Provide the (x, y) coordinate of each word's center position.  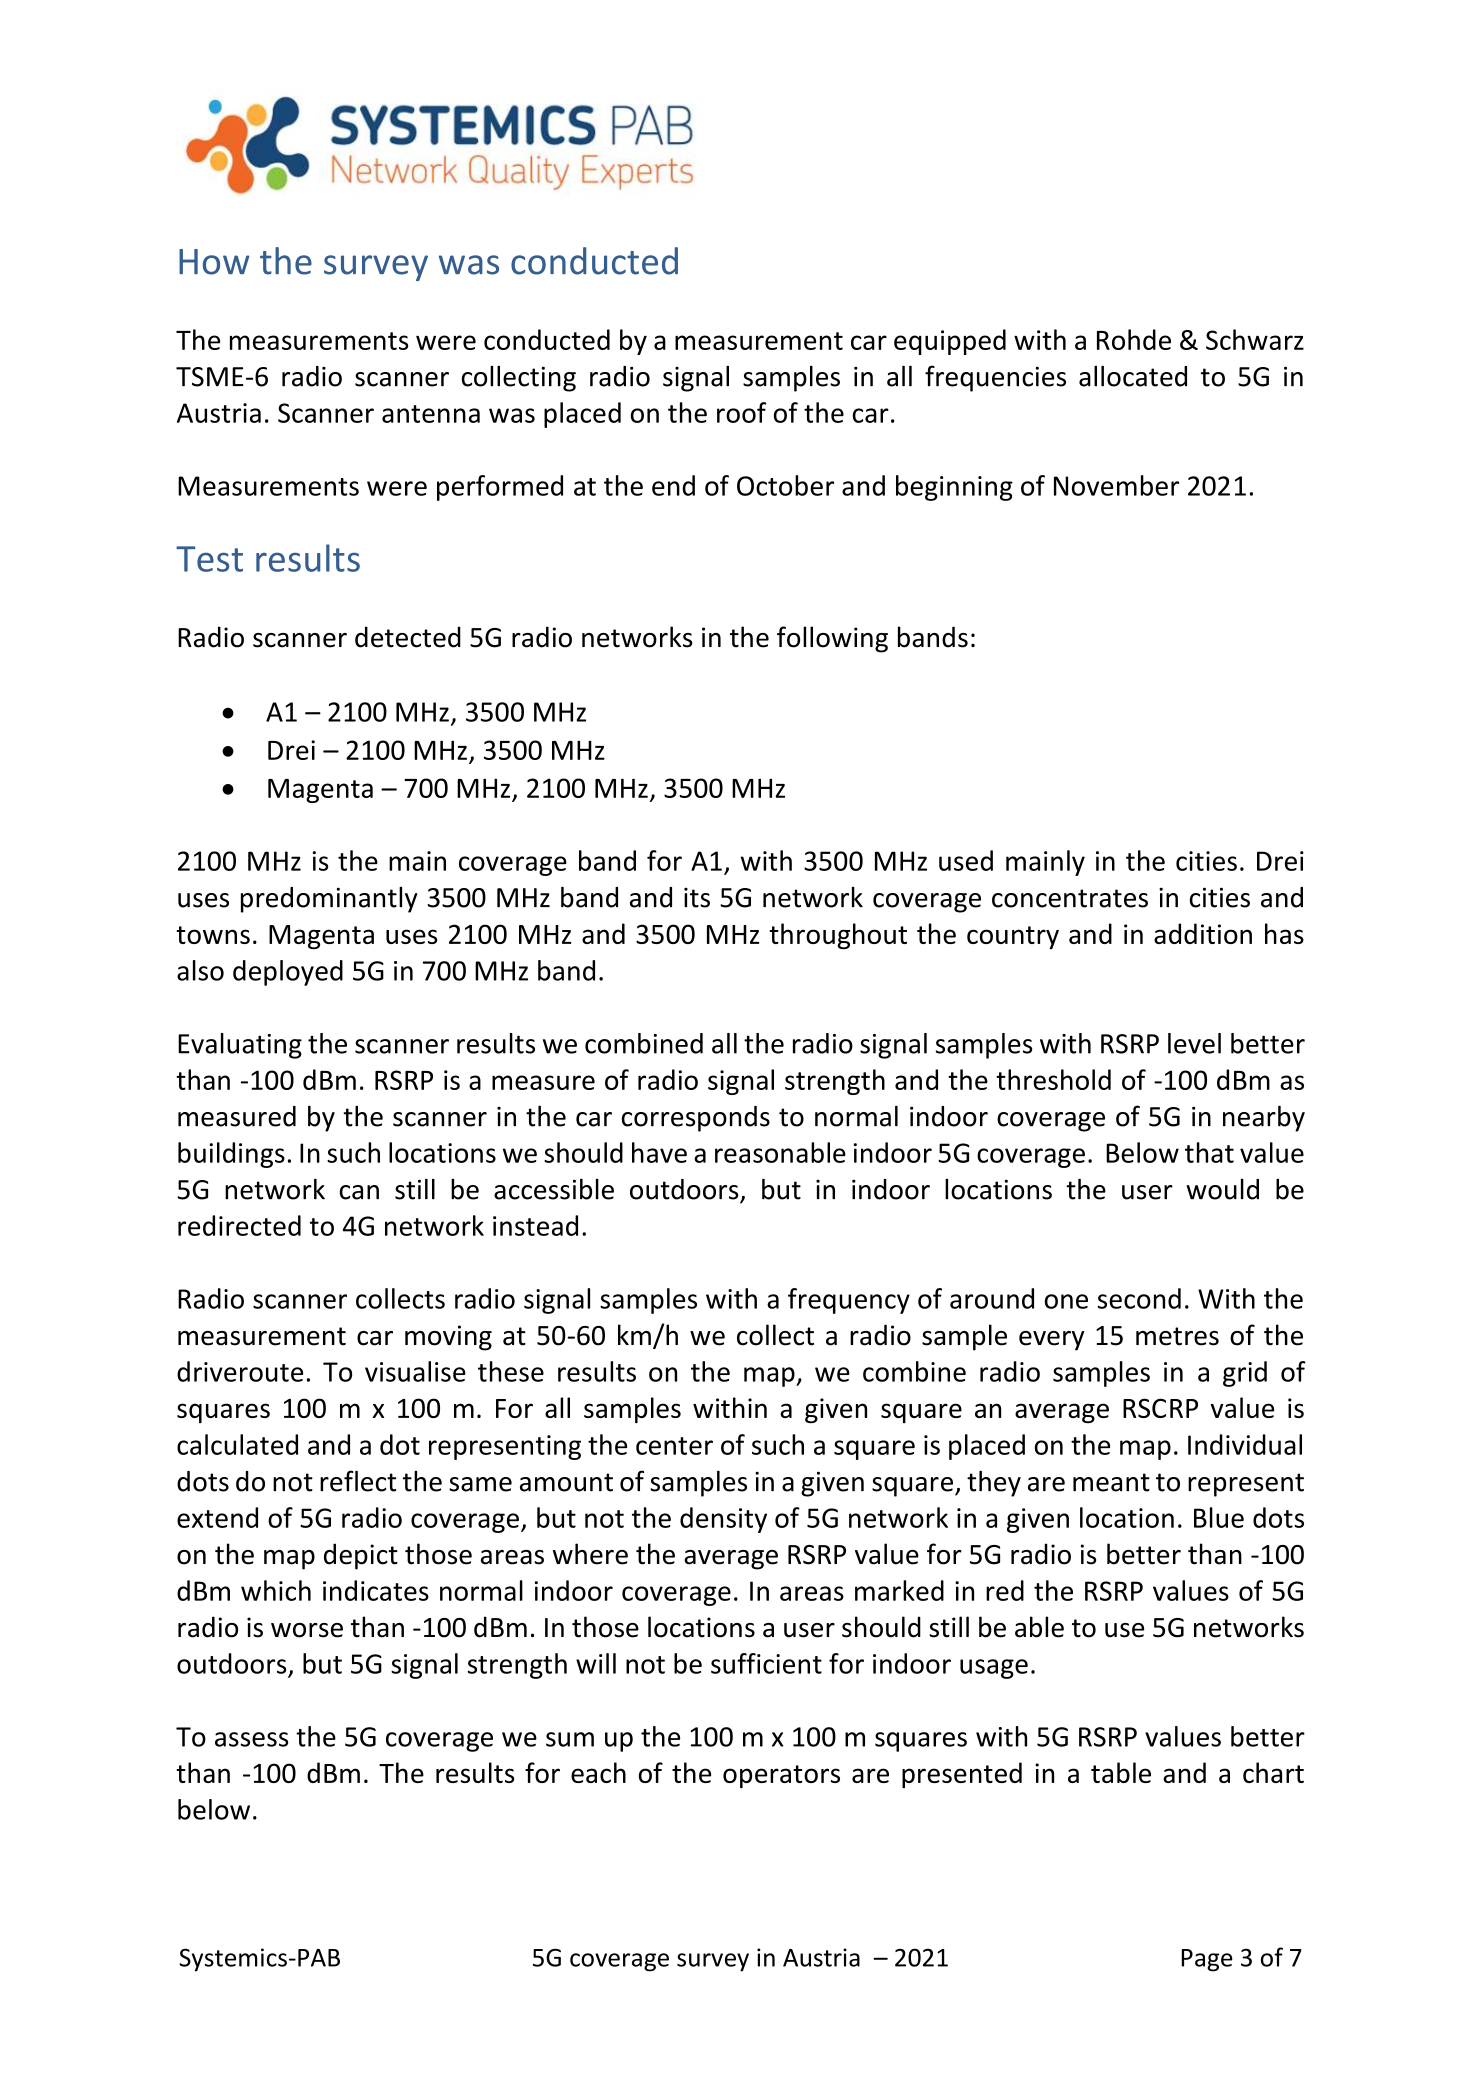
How (214, 262)
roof (741, 412)
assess (252, 1739)
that (1209, 1152)
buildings (231, 1155)
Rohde (1134, 339)
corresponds (696, 1119)
